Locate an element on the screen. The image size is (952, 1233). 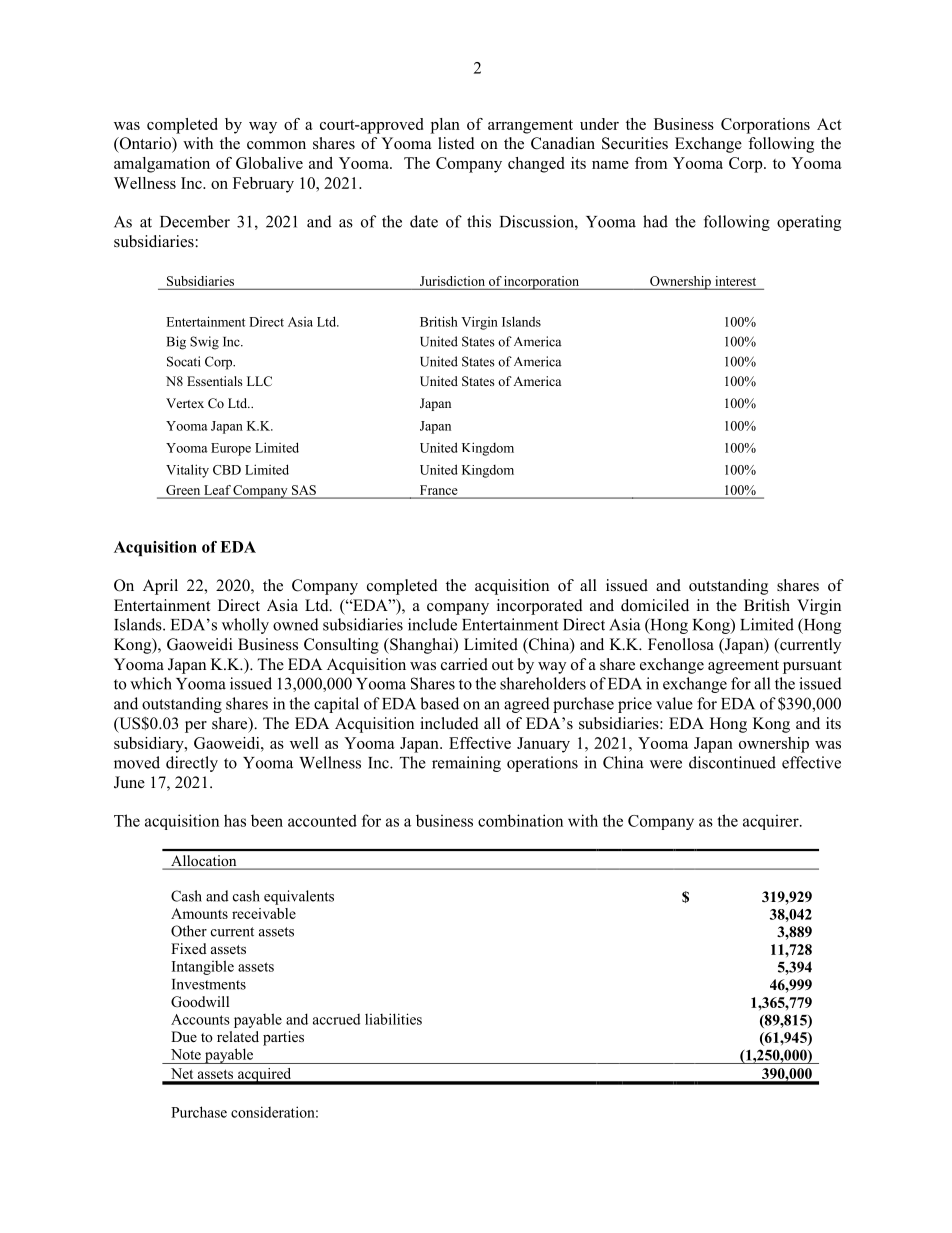
domiciled is located at coordinates (655, 605).
